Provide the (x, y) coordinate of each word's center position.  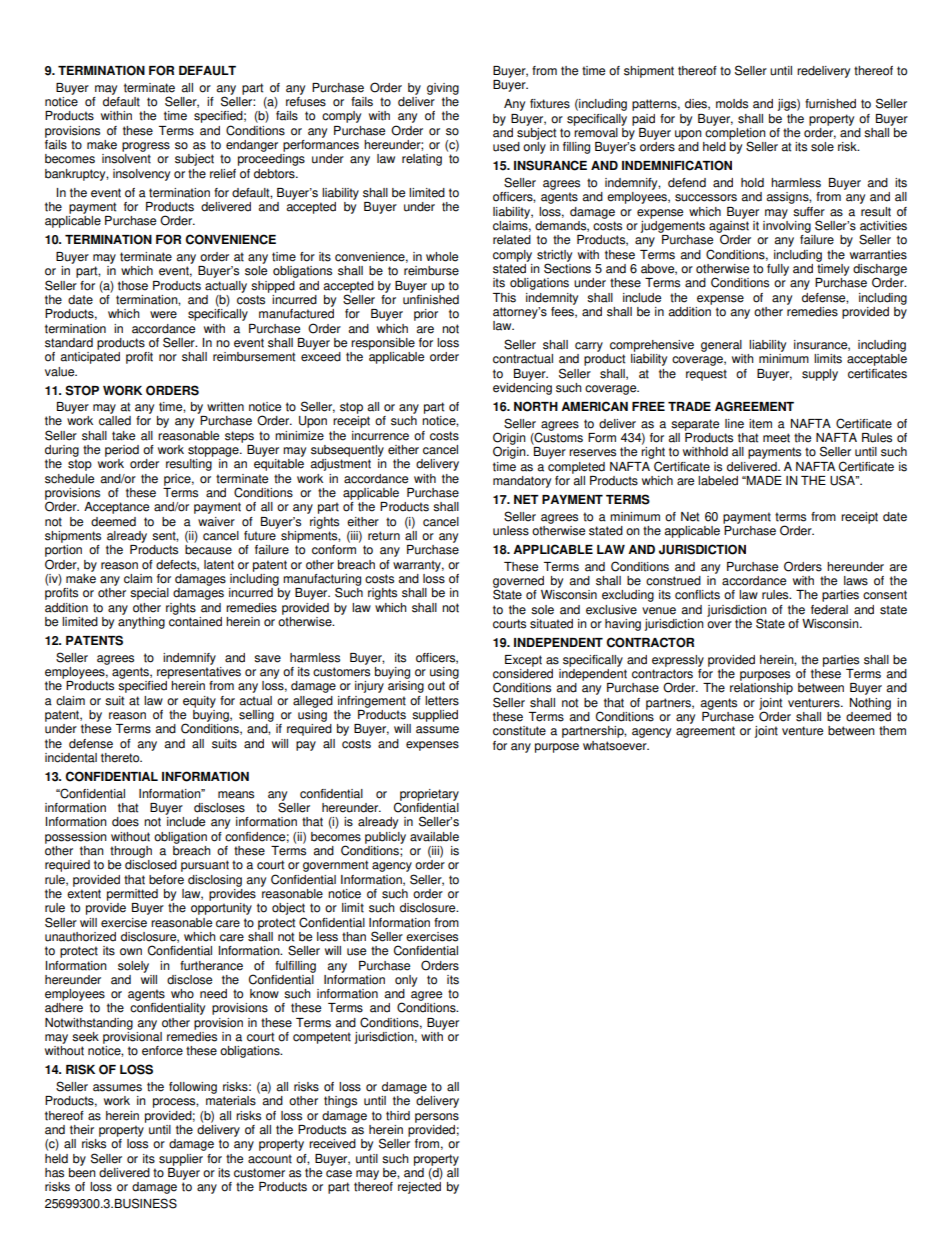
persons (437, 1118)
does (125, 822)
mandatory (522, 482)
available (434, 837)
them (892, 731)
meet (776, 438)
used (506, 147)
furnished (830, 104)
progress (146, 147)
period (122, 451)
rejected (419, 1188)
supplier (181, 1160)
